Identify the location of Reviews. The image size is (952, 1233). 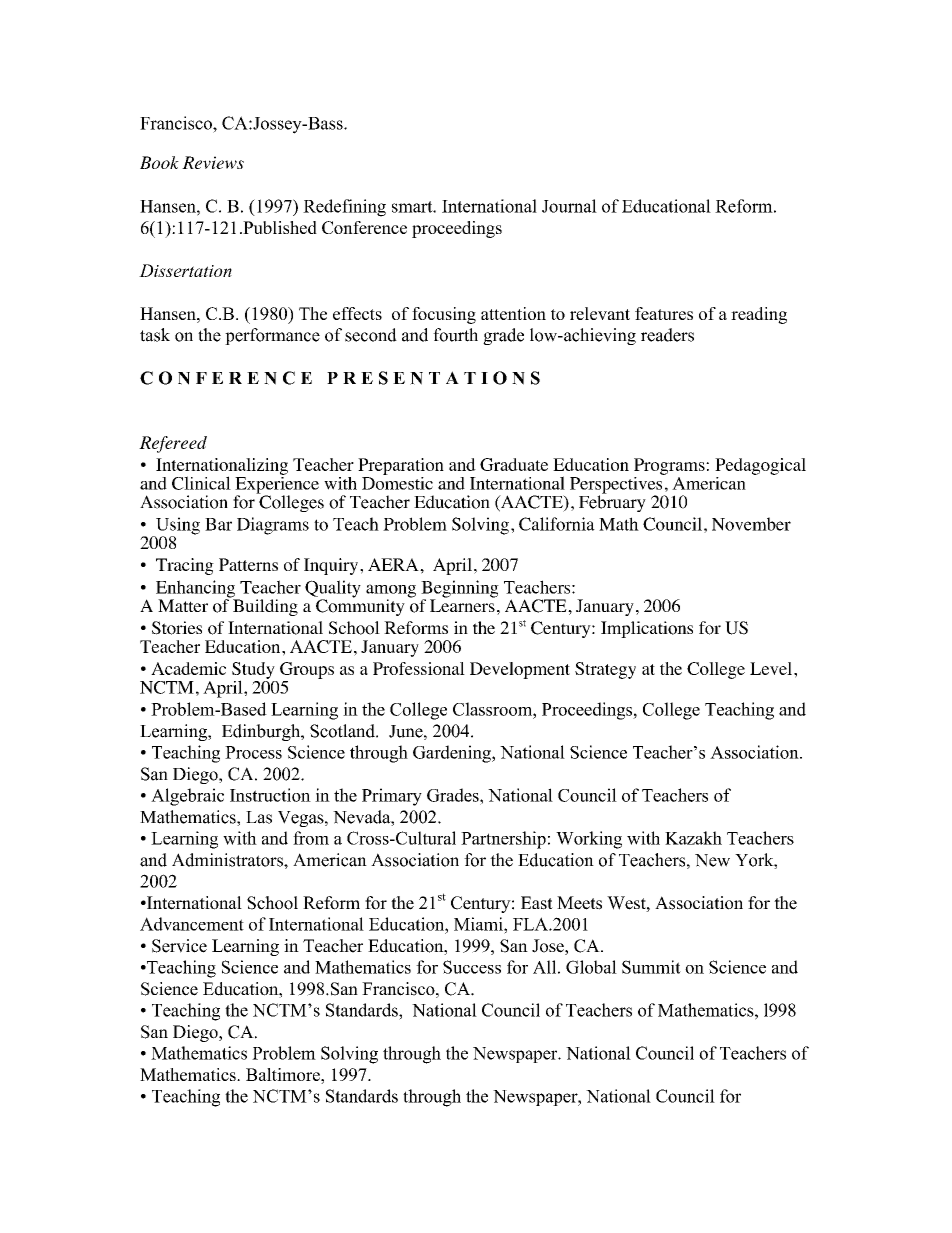
(213, 162).
